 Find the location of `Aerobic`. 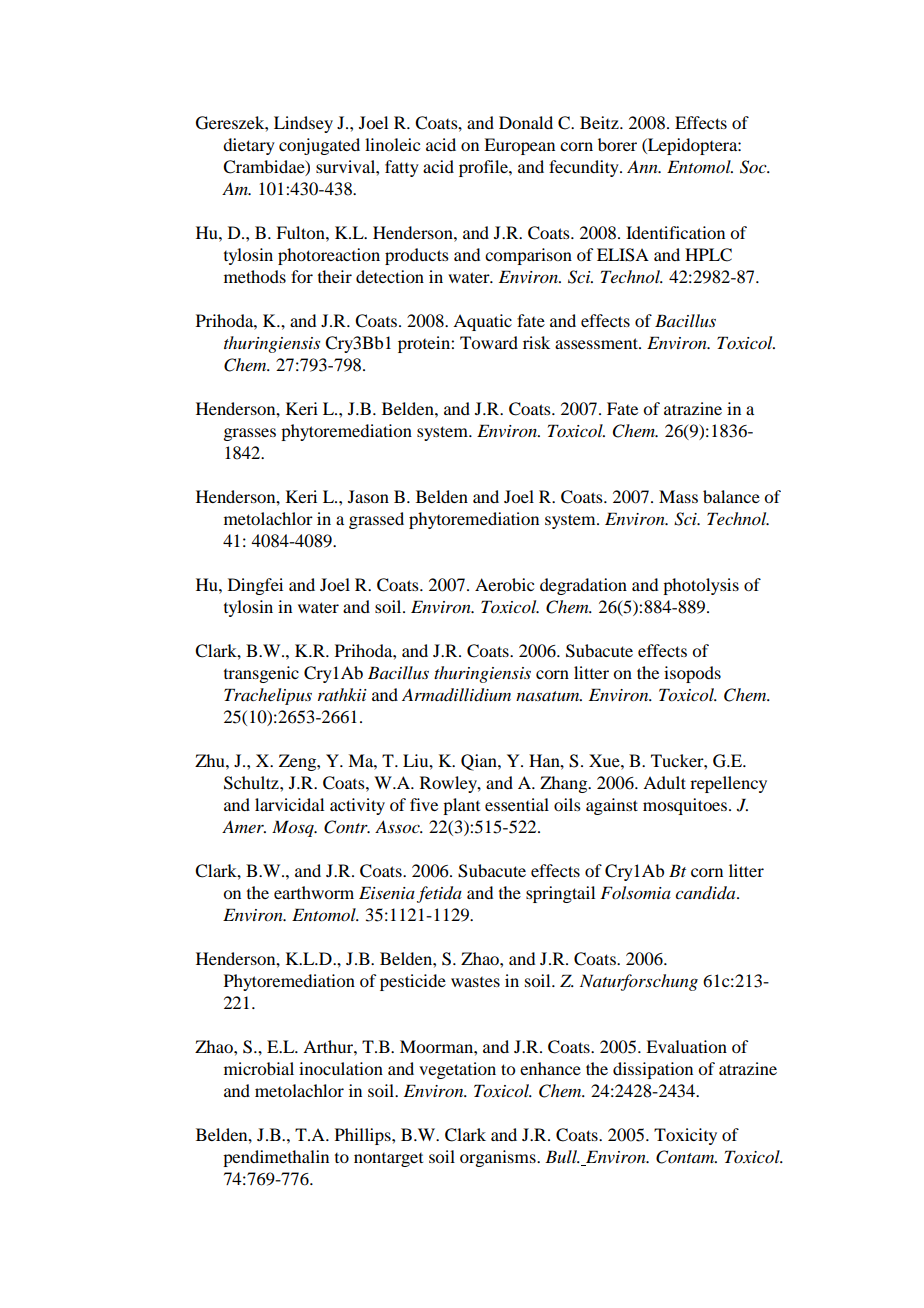

Aerobic is located at coordinates (504, 584).
